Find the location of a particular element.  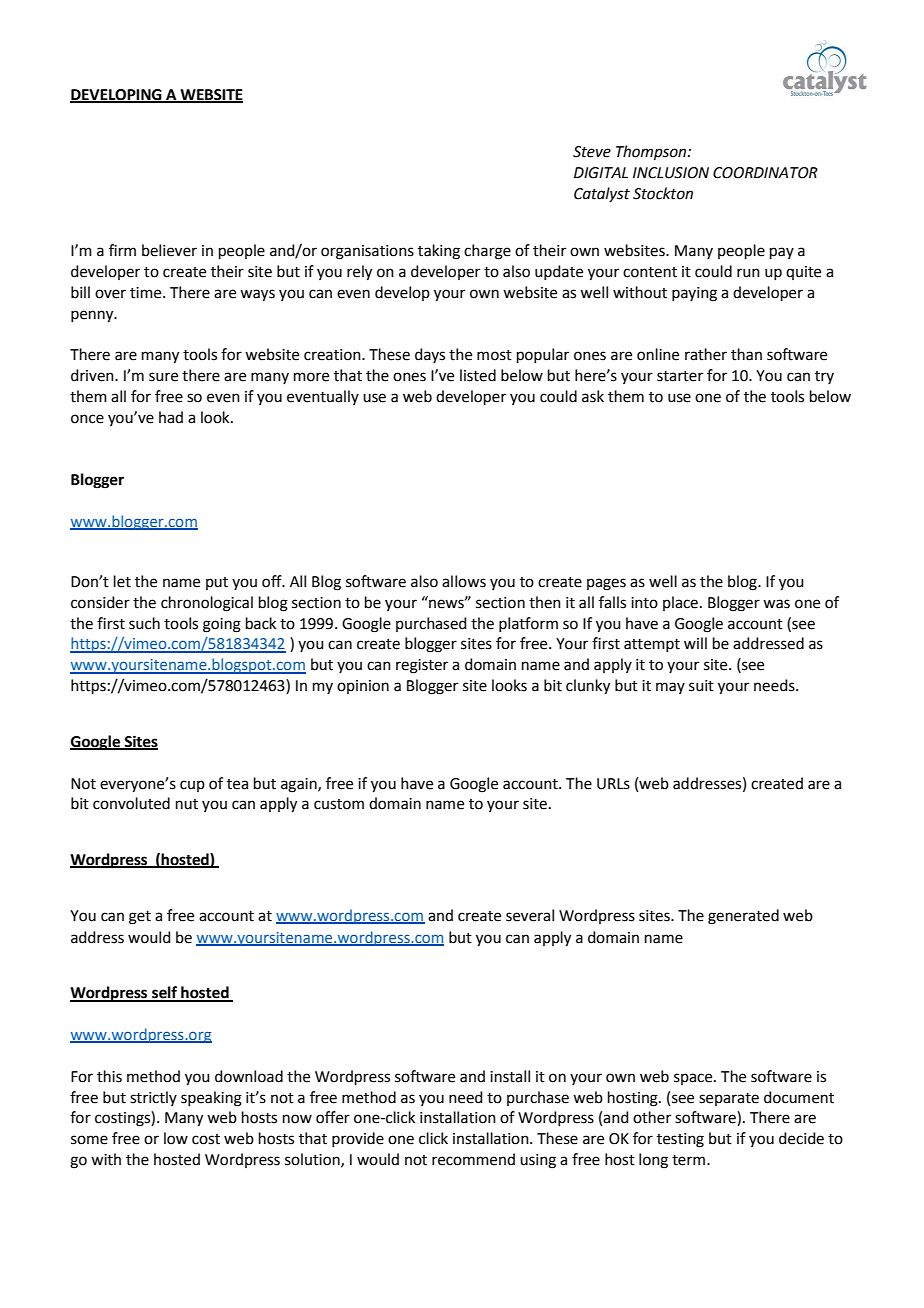

COORDINATOR is located at coordinates (765, 173).
